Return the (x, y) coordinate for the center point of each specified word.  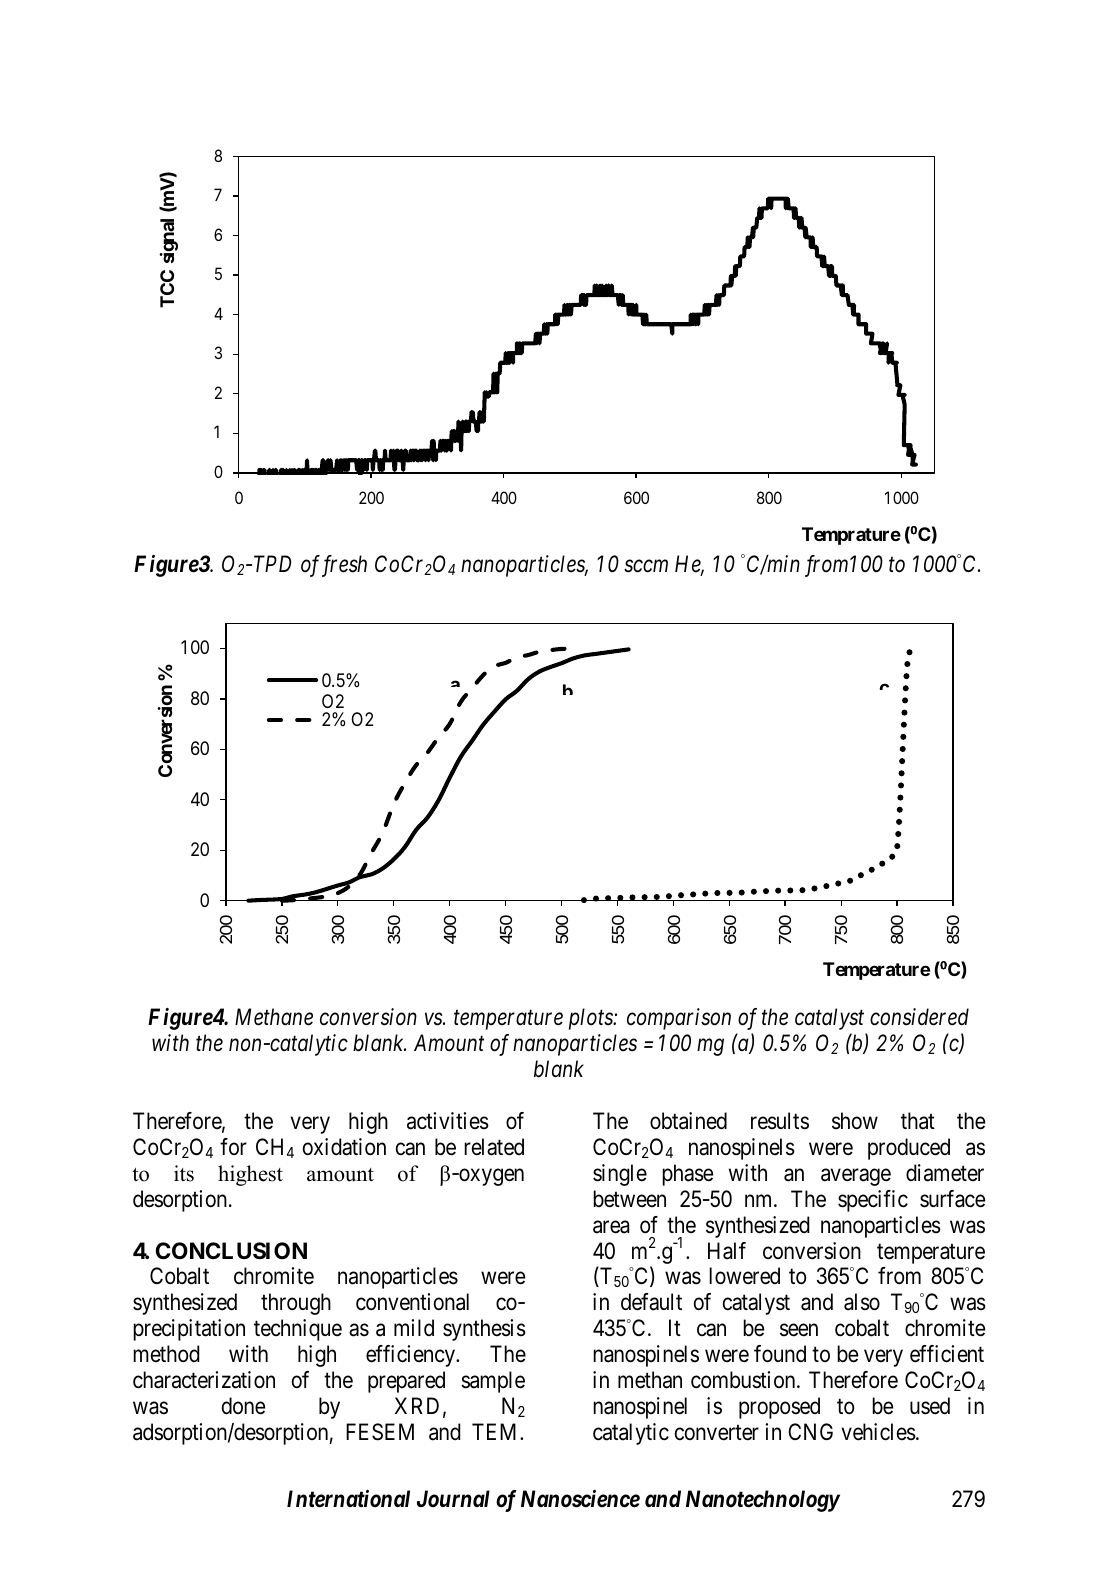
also (862, 1302)
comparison (679, 1019)
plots (592, 1019)
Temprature (851, 536)
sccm (646, 566)
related (494, 1147)
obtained (688, 1121)
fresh (342, 566)
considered (919, 1017)
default (651, 1302)
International (348, 1499)
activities (448, 1121)
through (296, 1304)
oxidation (344, 1147)
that (918, 1121)
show (855, 1121)
